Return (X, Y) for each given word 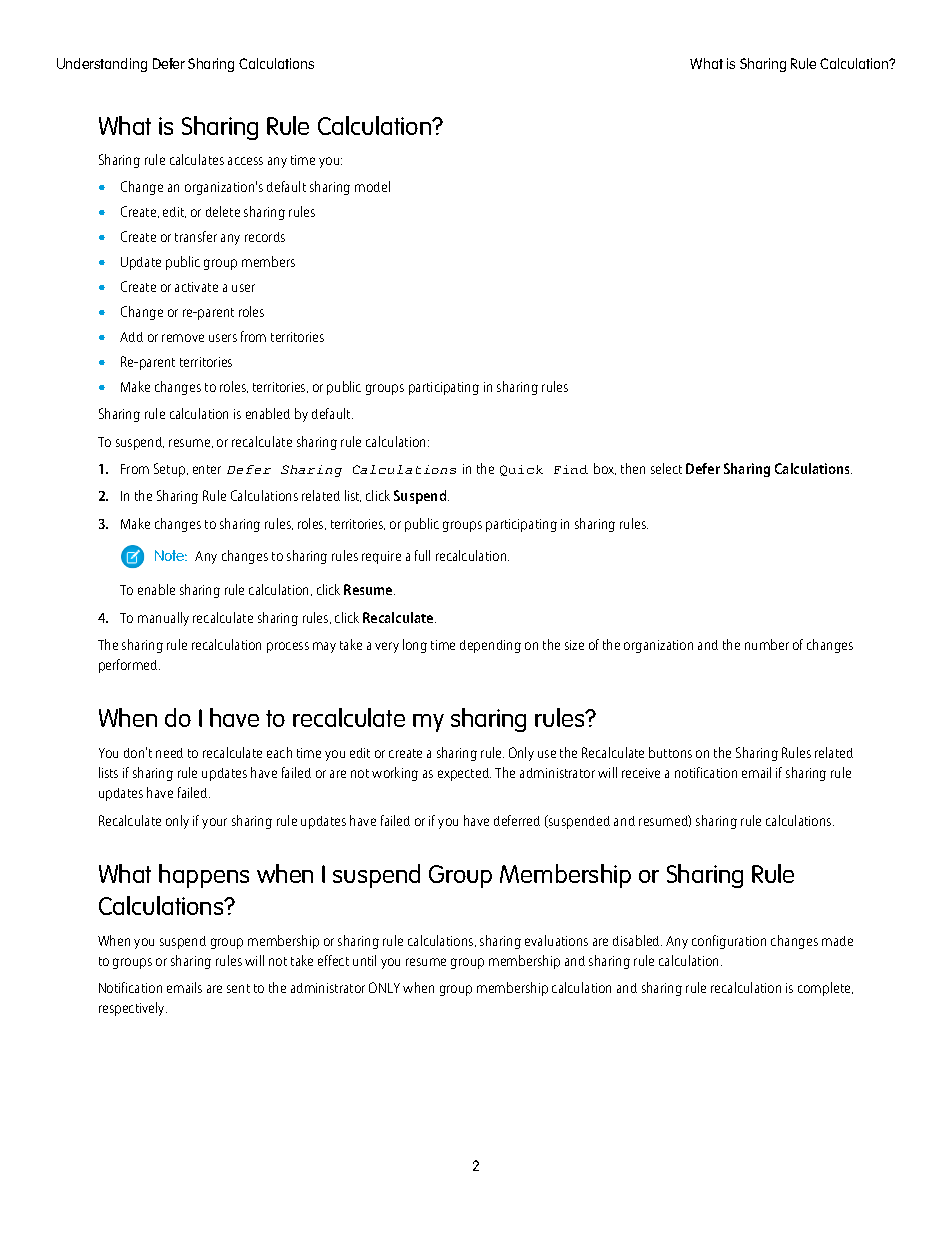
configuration (729, 942)
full (422, 555)
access (245, 161)
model (372, 186)
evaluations (556, 940)
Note (171, 555)
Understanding (102, 65)
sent (238, 988)
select (666, 468)
